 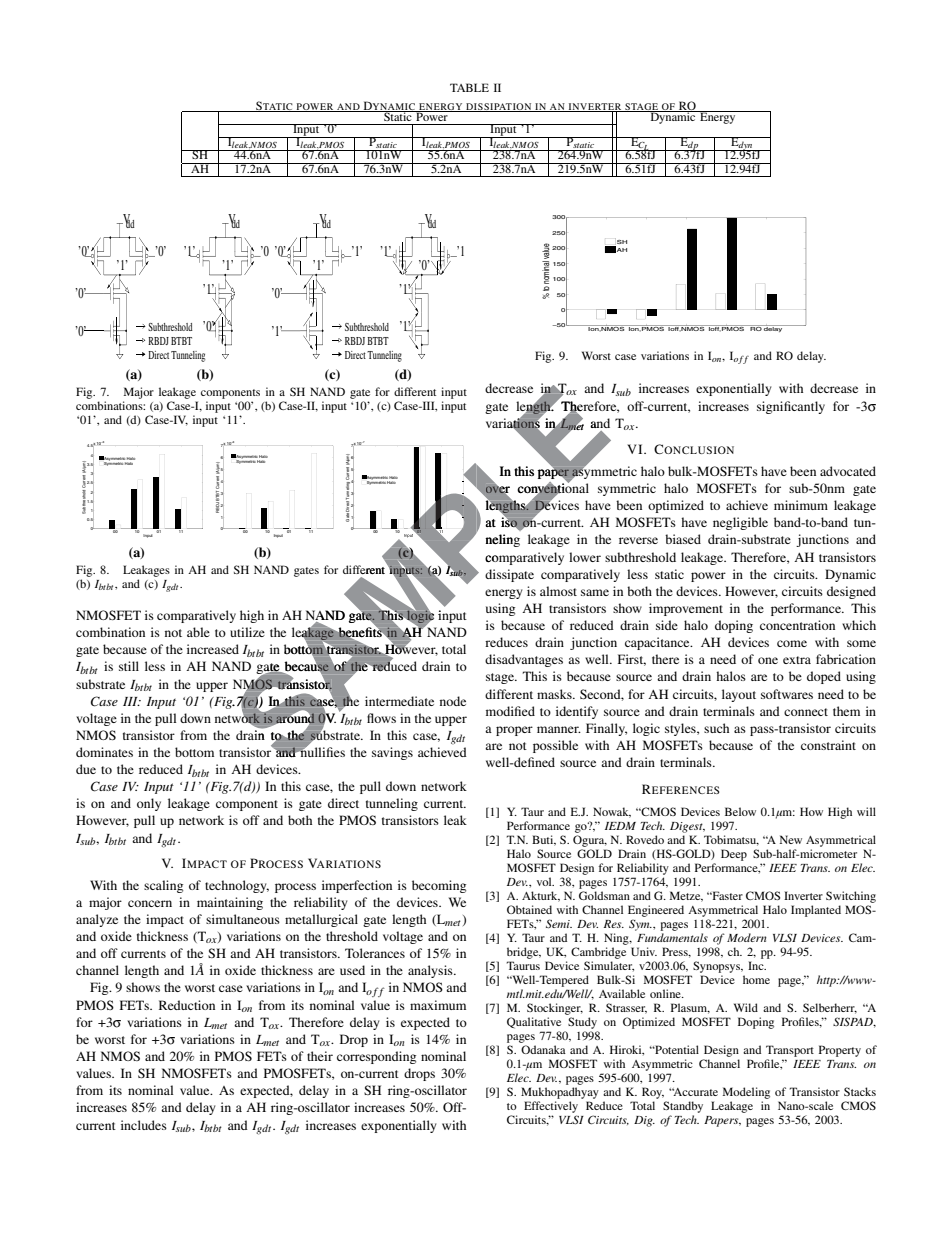 What do you see at coordinates (499, 107) in the screenshot?
I see `DISSIPATION` at bounding box center [499, 107].
